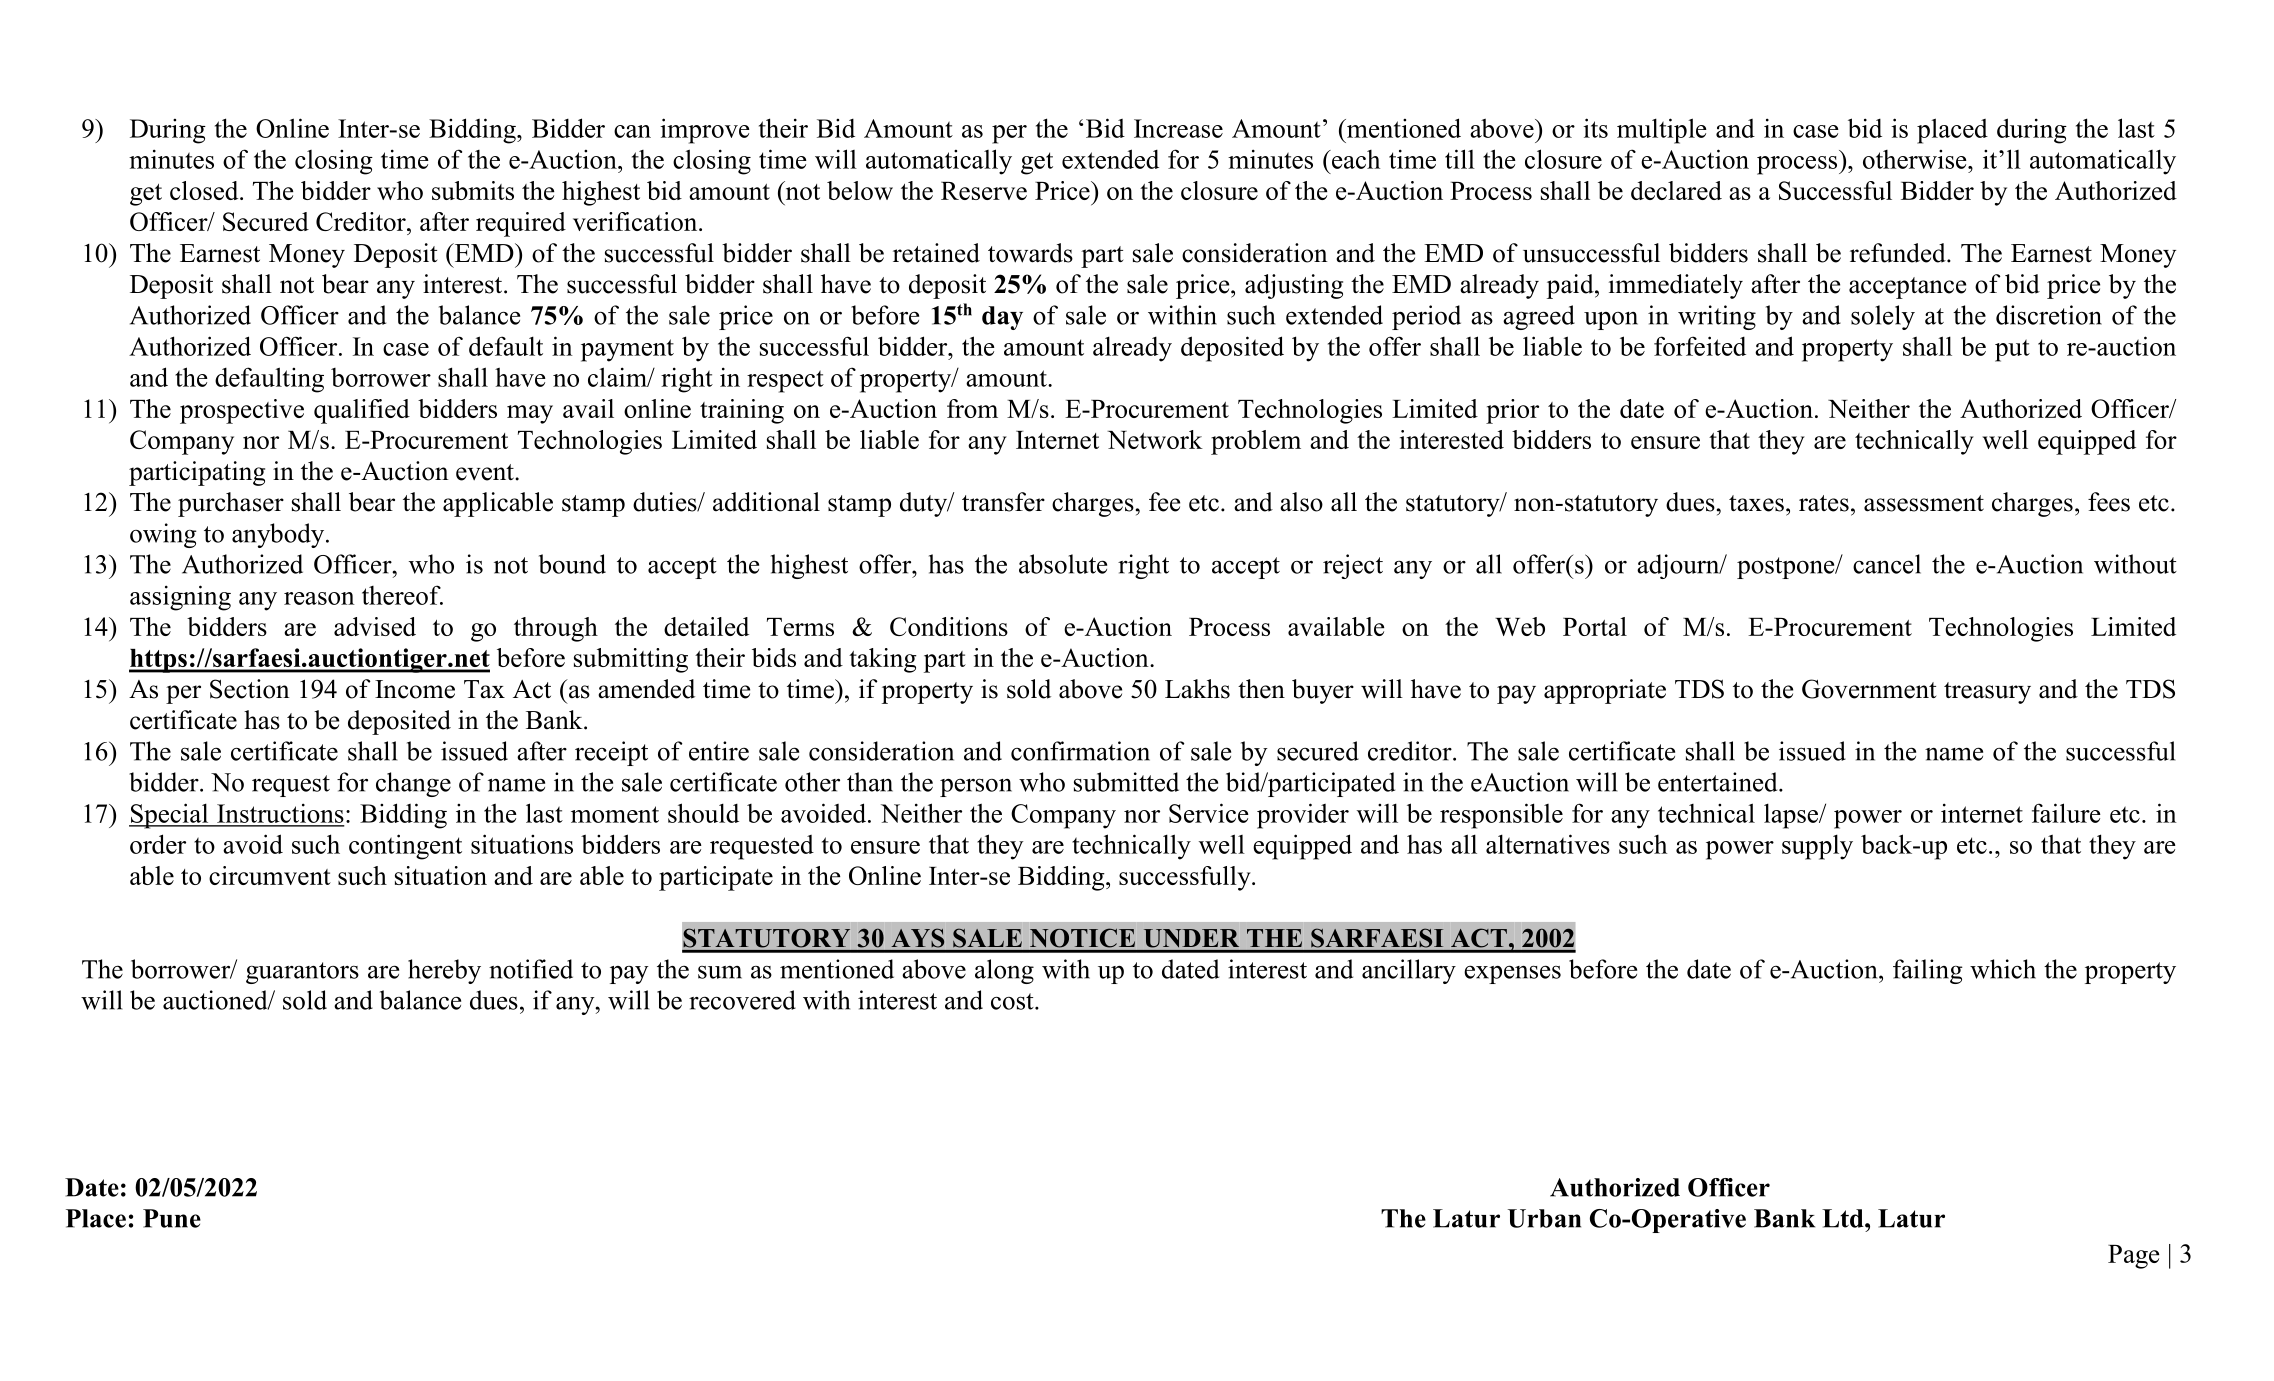  I want to click on Ltd, so click(1844, 1218).
